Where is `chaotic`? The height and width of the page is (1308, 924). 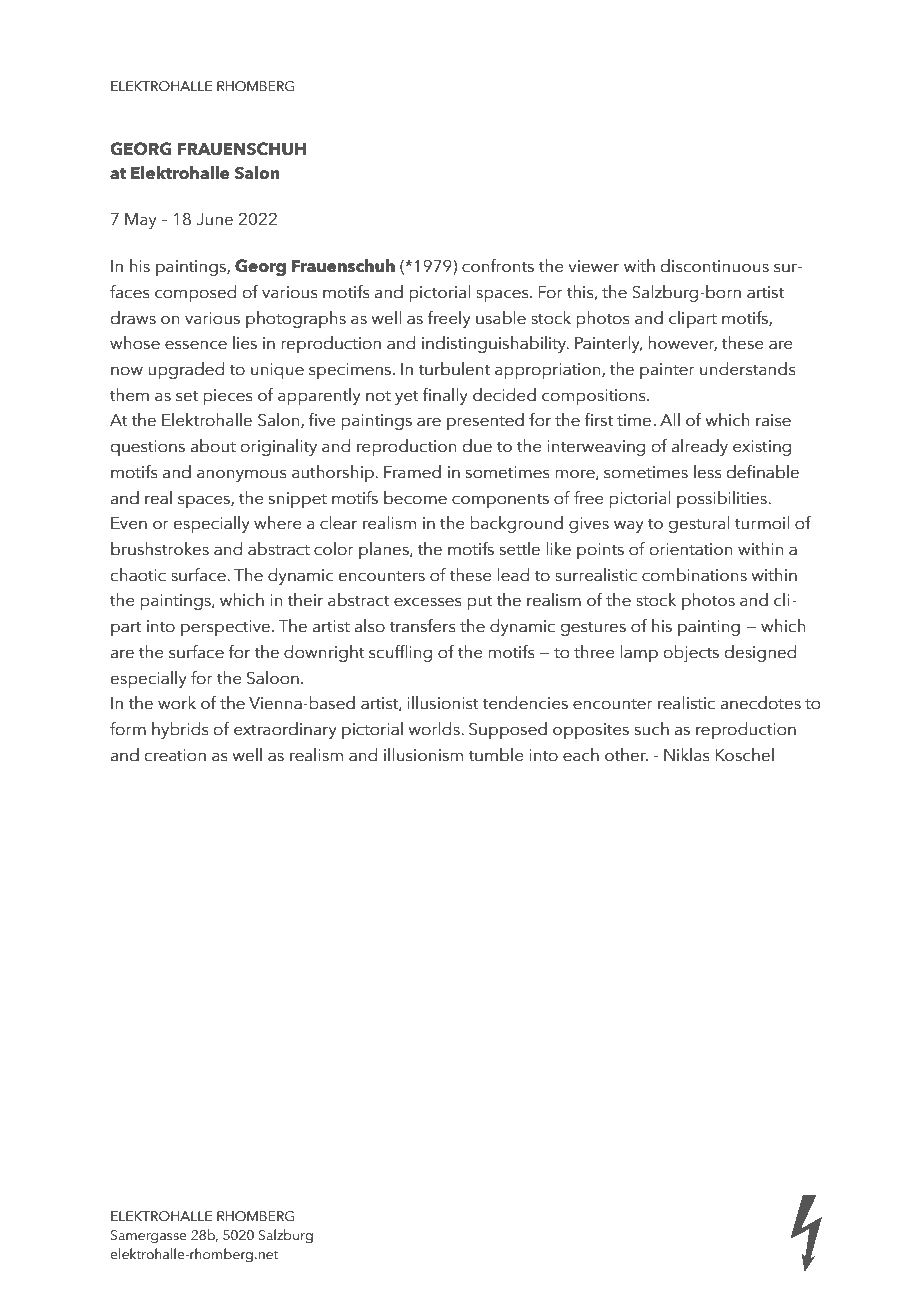
chaotic is located at coordinates (138, 575).
